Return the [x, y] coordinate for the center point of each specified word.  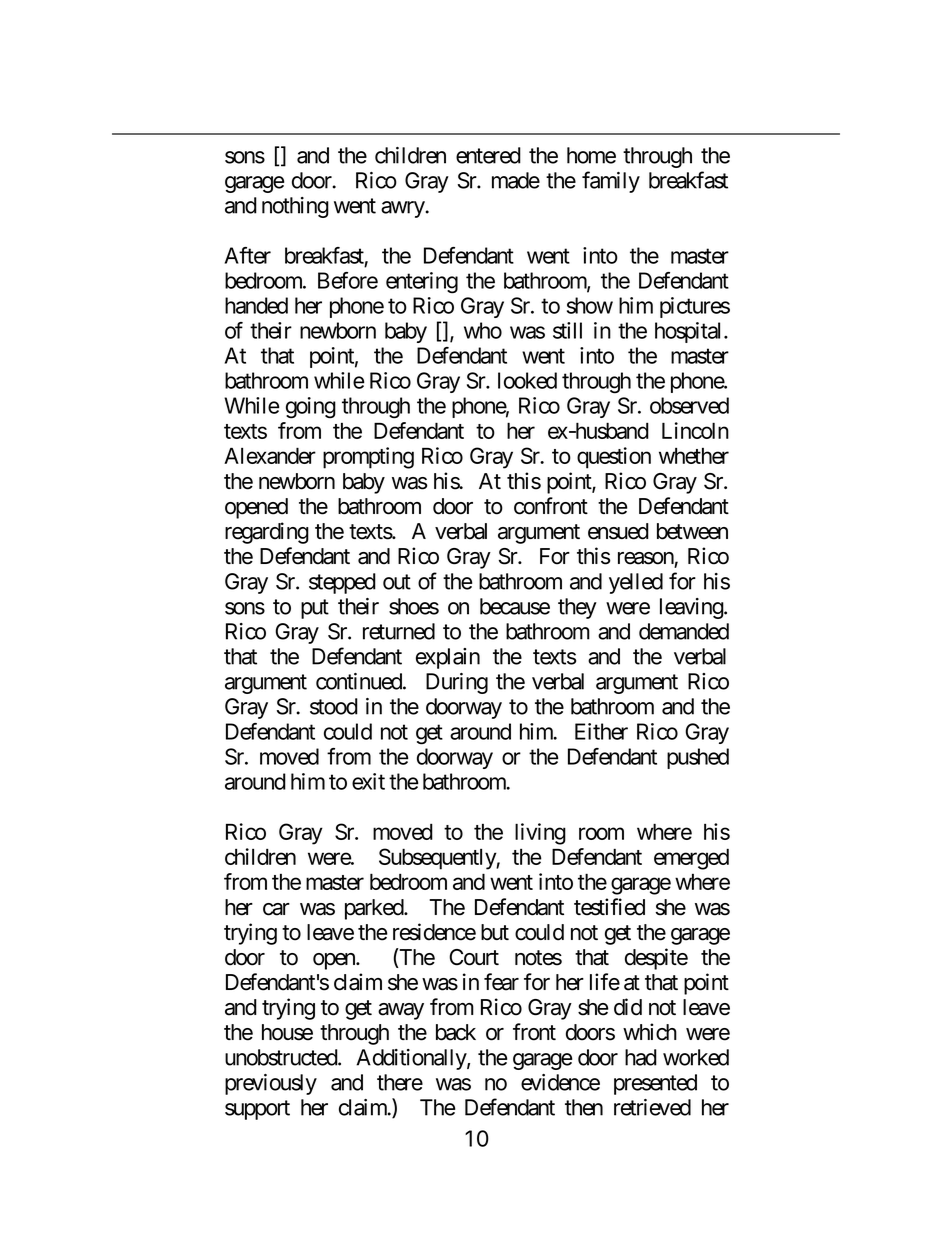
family [611, 182]
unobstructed [282, 1057]
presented [655, 1084]
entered [488, 155]
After [248, 255]
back [456, 1032]
